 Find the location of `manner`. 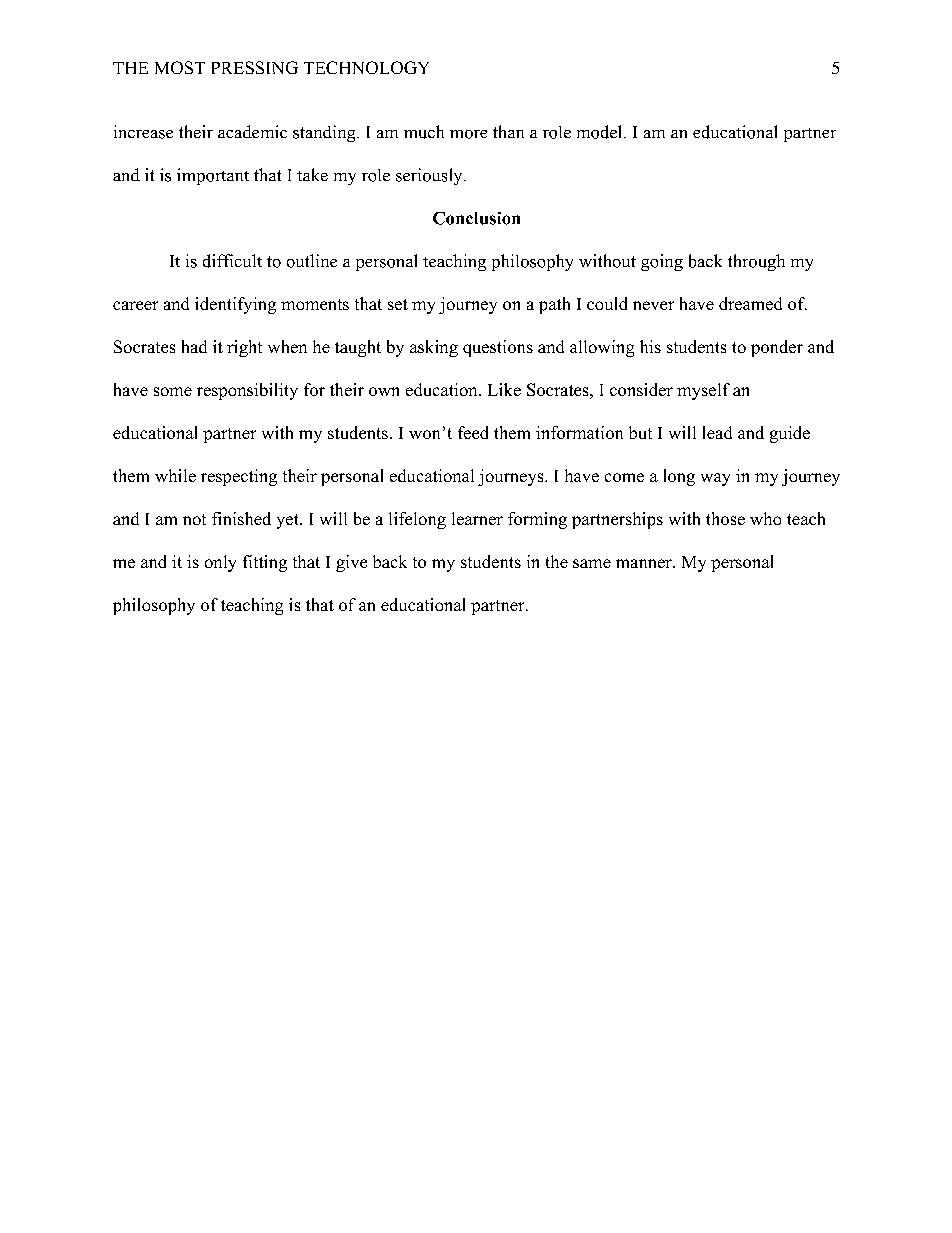

manner is located at coordinates (645, 563).
